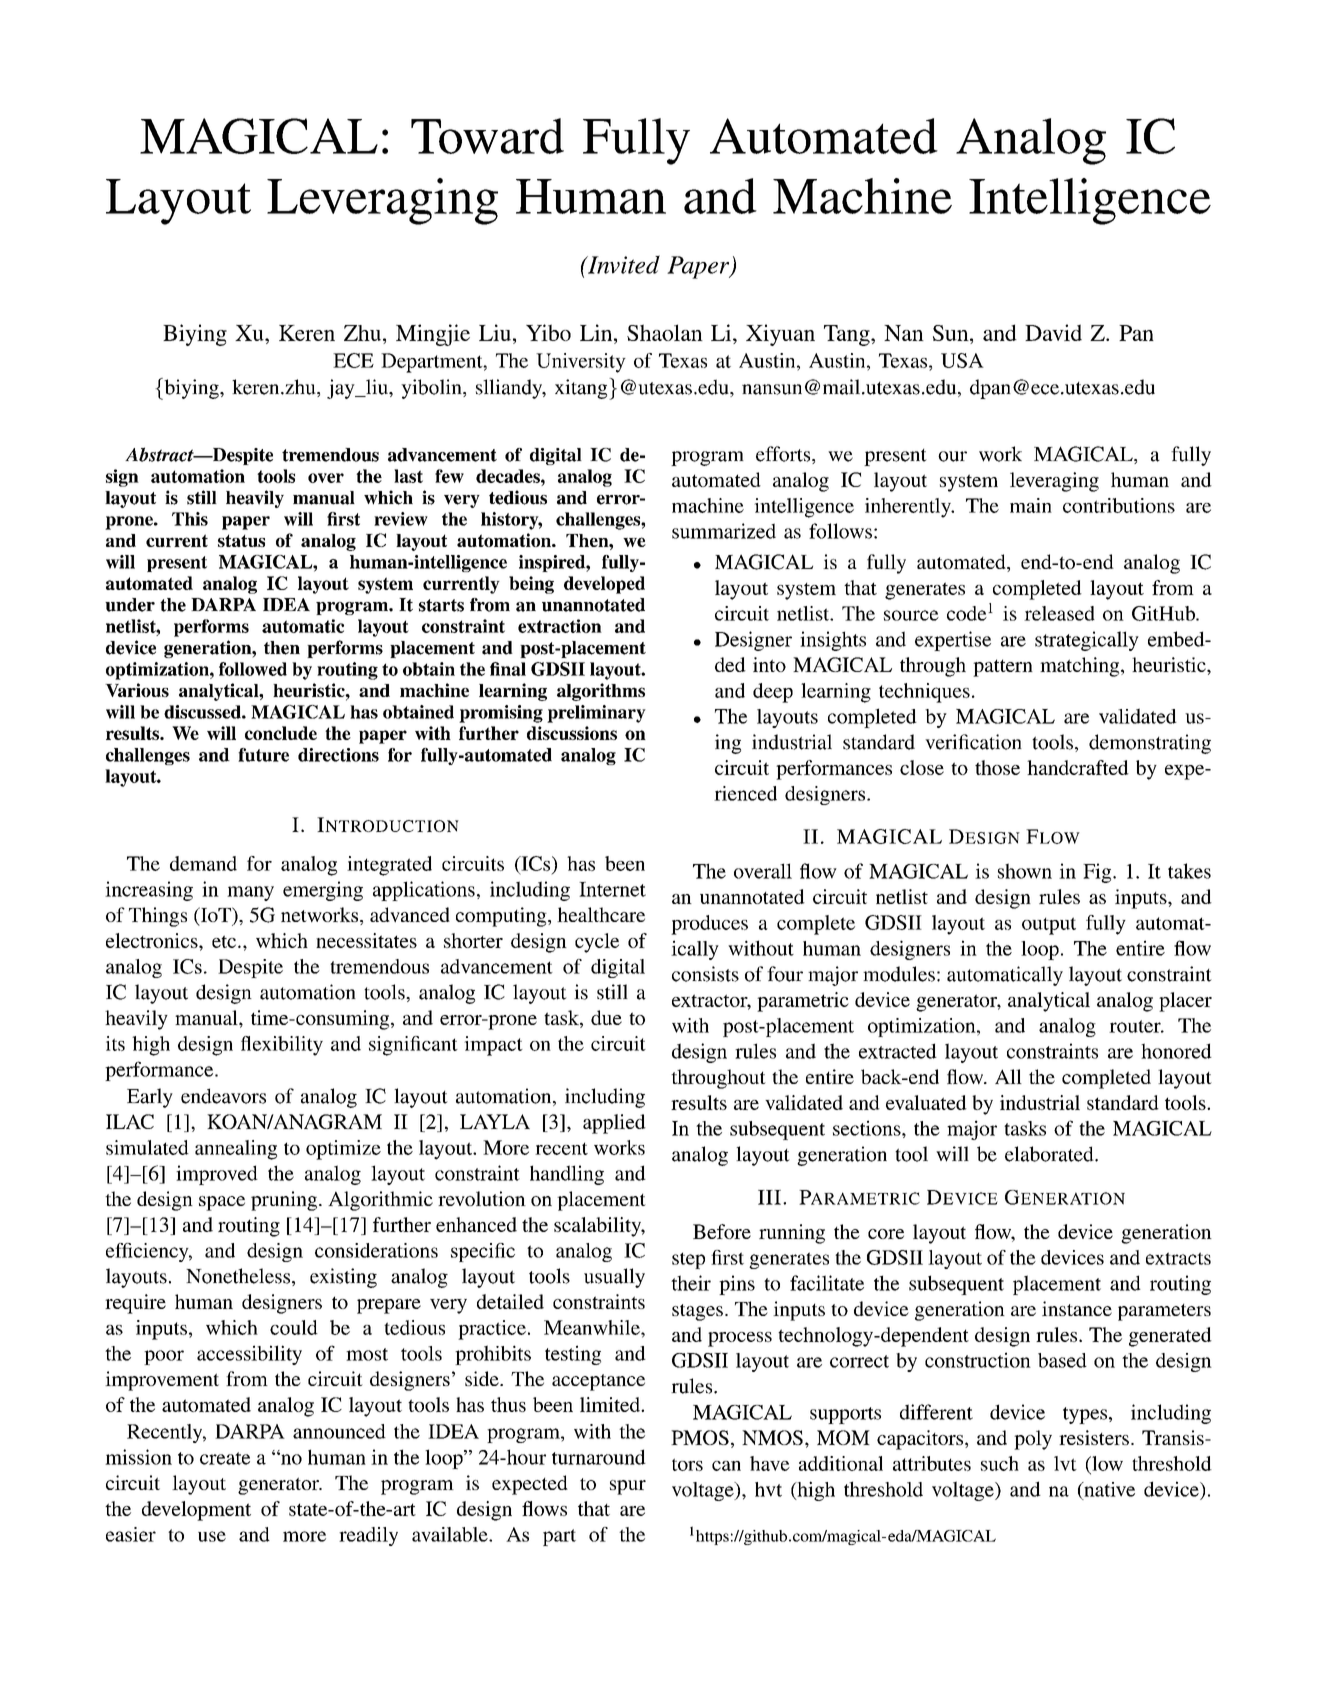 This screenshot has height=1704, width=1317. What do you see at coordinates (623, 264) in the screenshot?
I see `Invited` at bounding box center [623, 264].
